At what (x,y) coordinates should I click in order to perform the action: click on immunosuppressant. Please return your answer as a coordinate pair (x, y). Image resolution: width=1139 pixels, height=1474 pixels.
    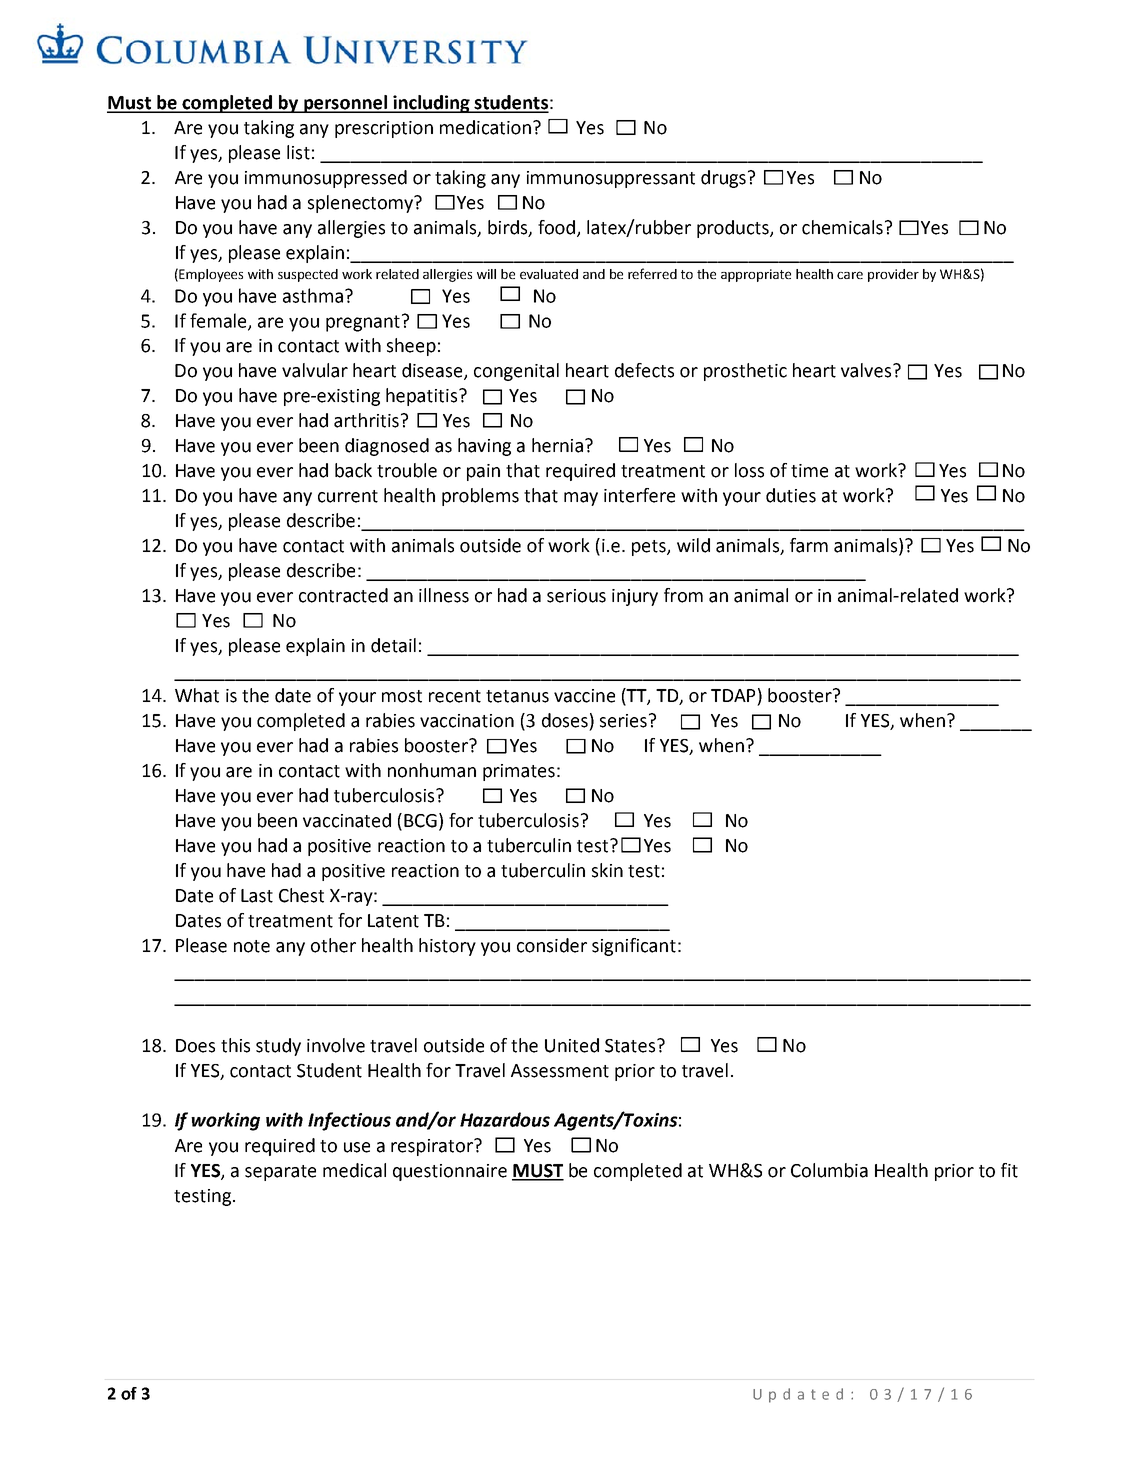
    Looking at the image, I should click on (611, 179).
